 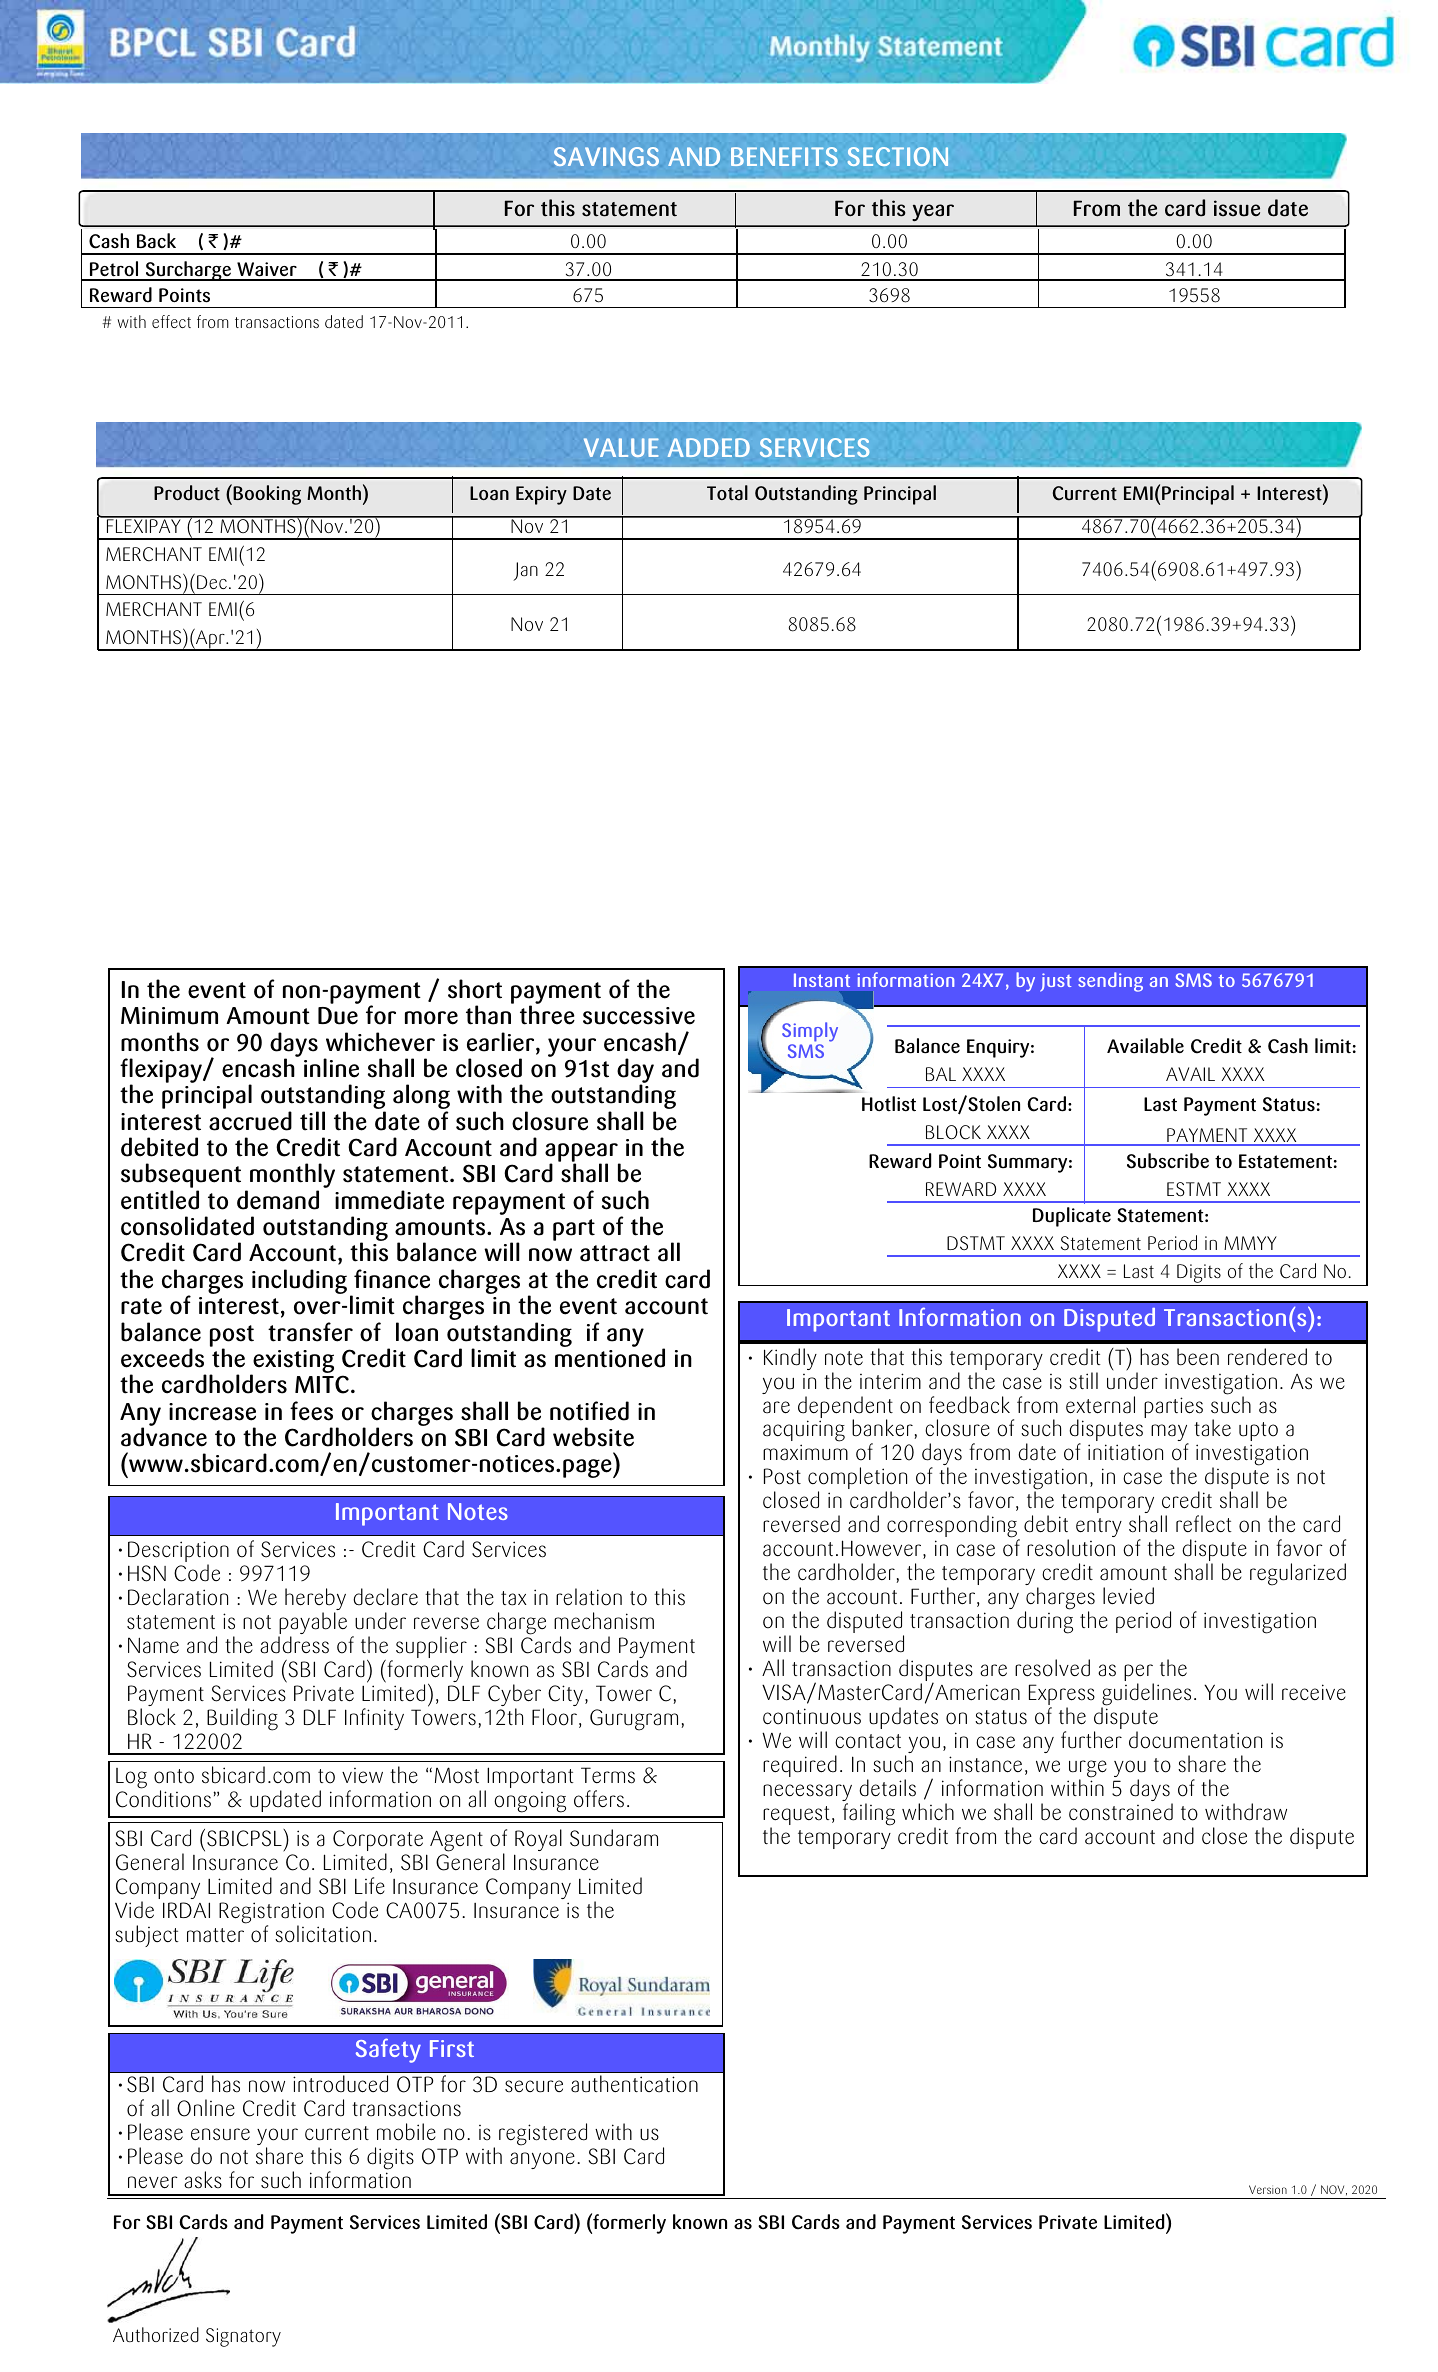 What do you see at coordinates (1237, 208) in the screenshot?
I see `issue` at bounding box center [1237, 208].
